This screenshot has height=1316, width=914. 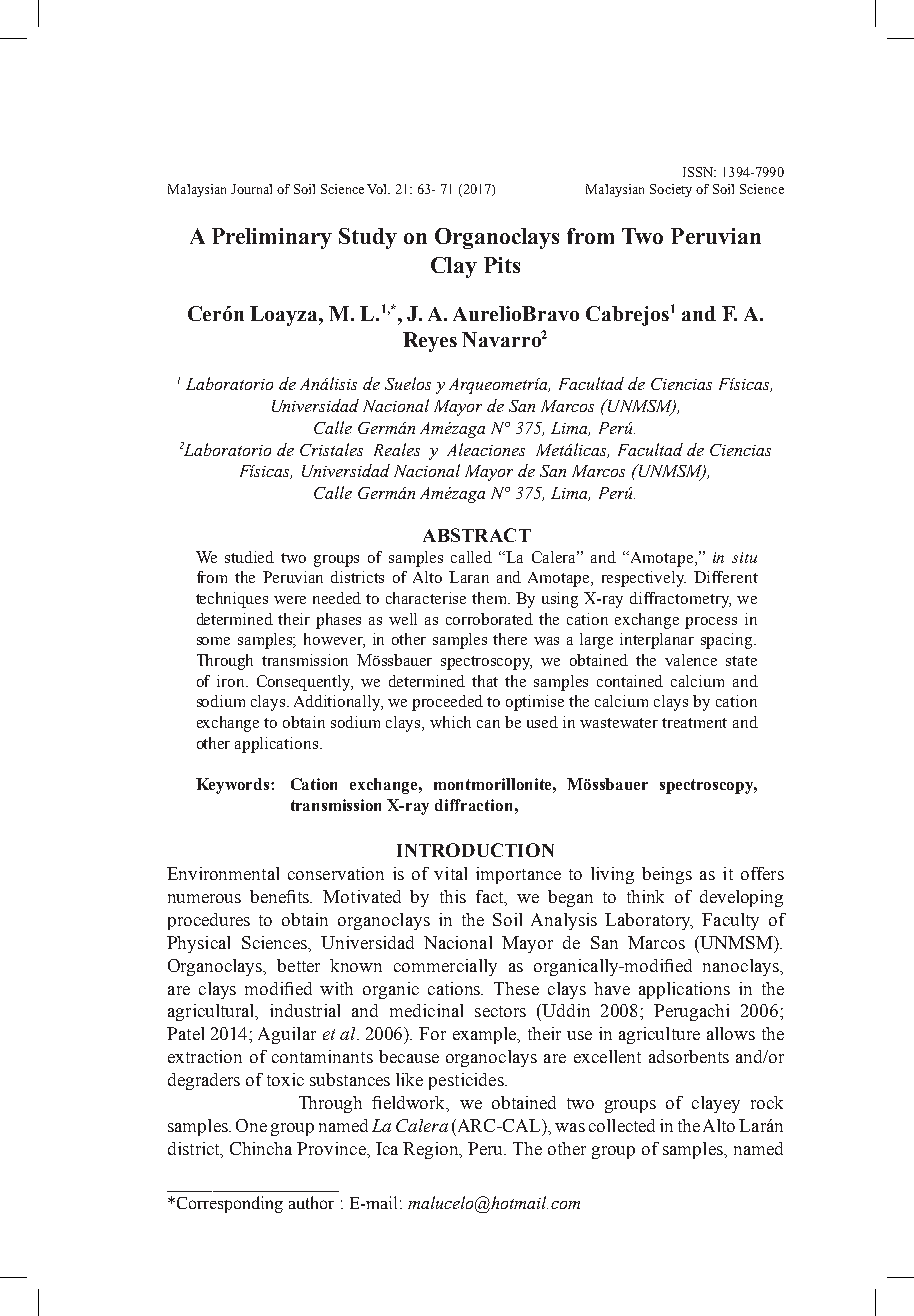 What do you see at coordinates (477, 535) in the screenshot?
I see `ABSTRACT` at bounding box center [477, 535].
